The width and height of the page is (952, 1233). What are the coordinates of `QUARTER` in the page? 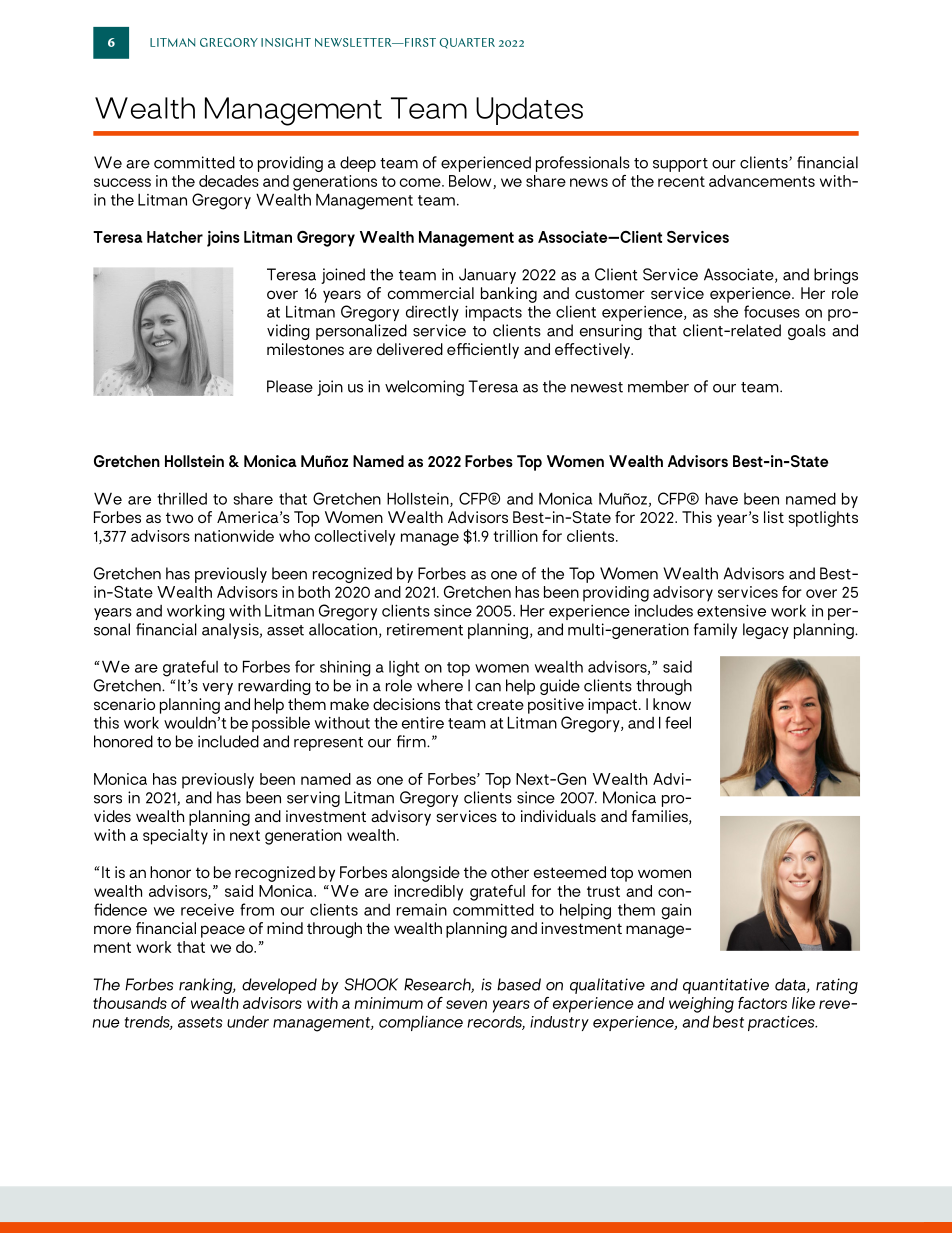 It's located at (467, 43).
